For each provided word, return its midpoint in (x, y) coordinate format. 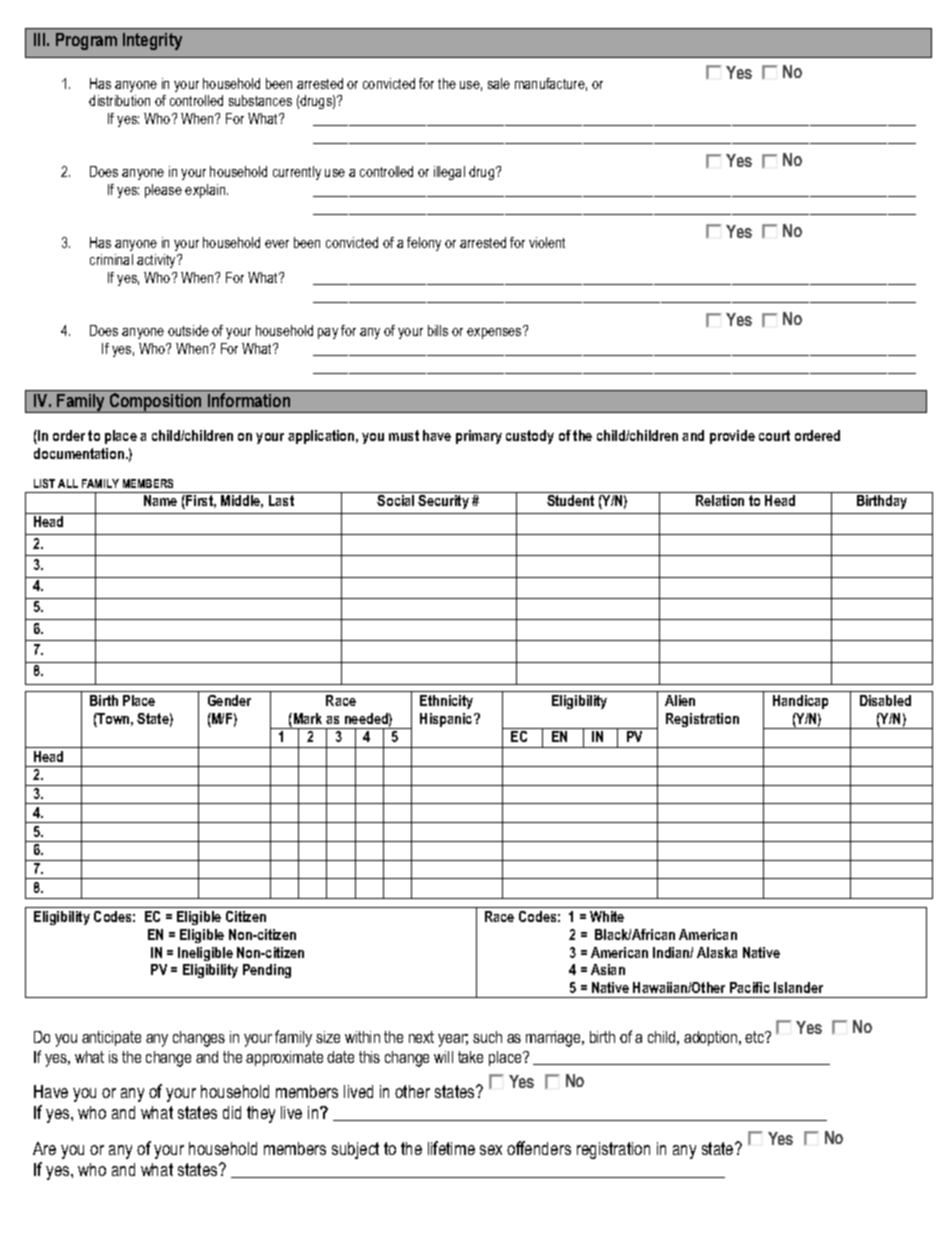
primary (479, 437)
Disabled (885, 700)
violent (547, 242)
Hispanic (447, 720)
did (232, 1112)
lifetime (451, 1148)
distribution (119, 100)
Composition (156, 403)
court (774, 435)
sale (499, 83)
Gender (229, 700)
